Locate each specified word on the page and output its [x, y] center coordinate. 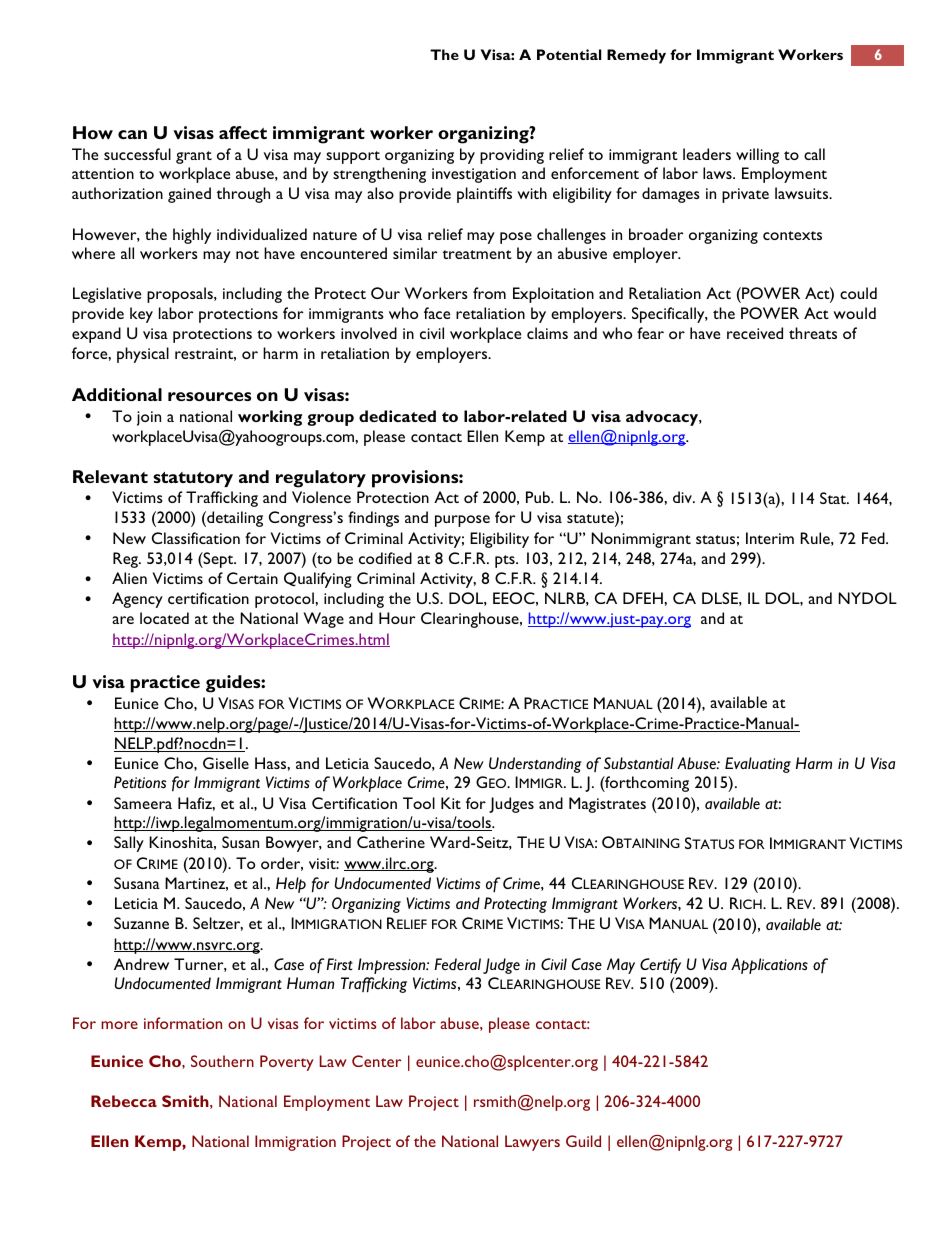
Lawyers [532, 1143]
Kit [451, 803]
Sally [129, 844]
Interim [770, 538]
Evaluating [758, 765]
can [132, 134]
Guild [583, 1141]
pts [506, 561]
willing [757, 156]
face [437, 313]
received [755, 333]
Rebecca [124, 1101]
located [164, 618]
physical [143, 355]
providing [512, 156]
